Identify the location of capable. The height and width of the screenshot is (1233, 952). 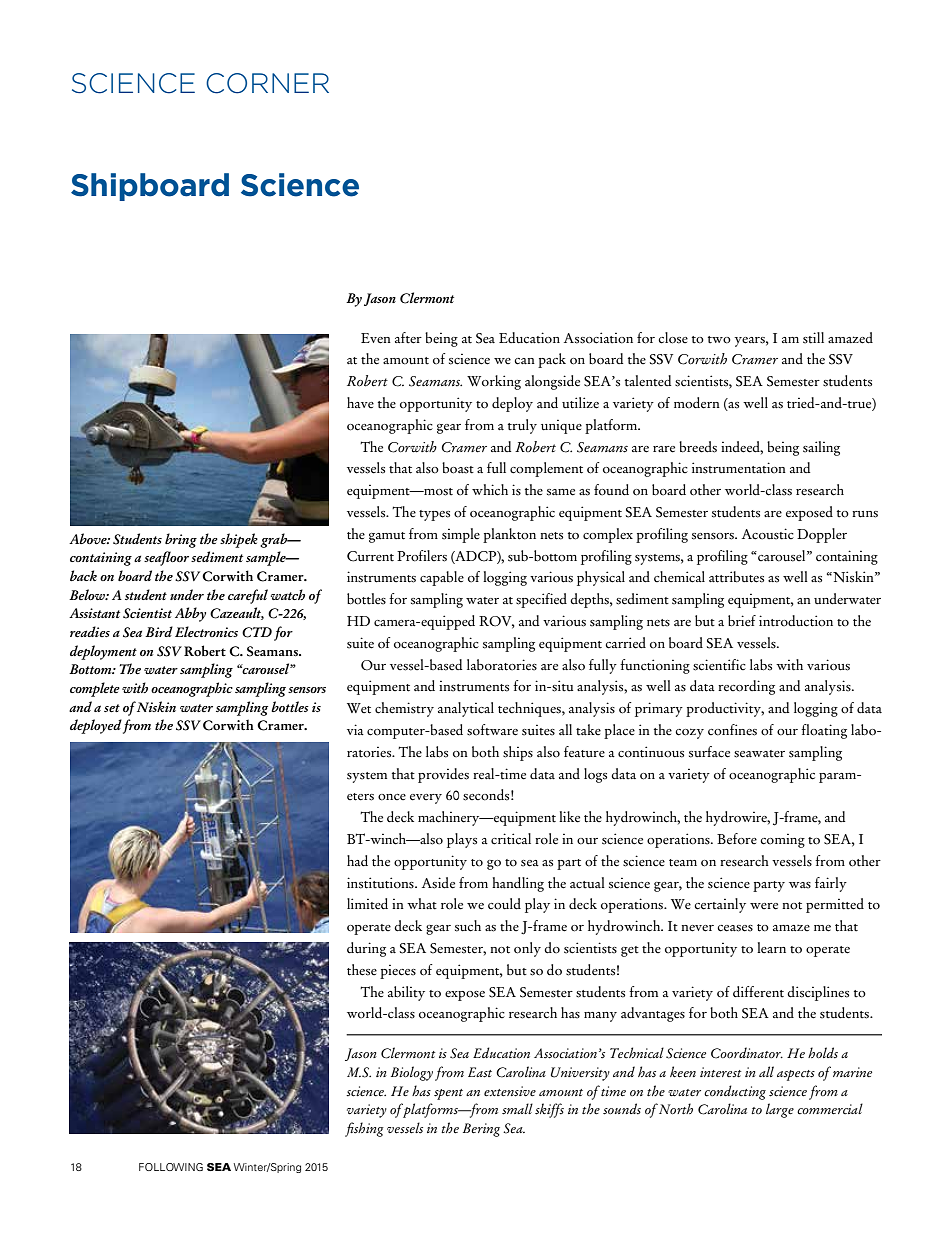
(442, 578).
